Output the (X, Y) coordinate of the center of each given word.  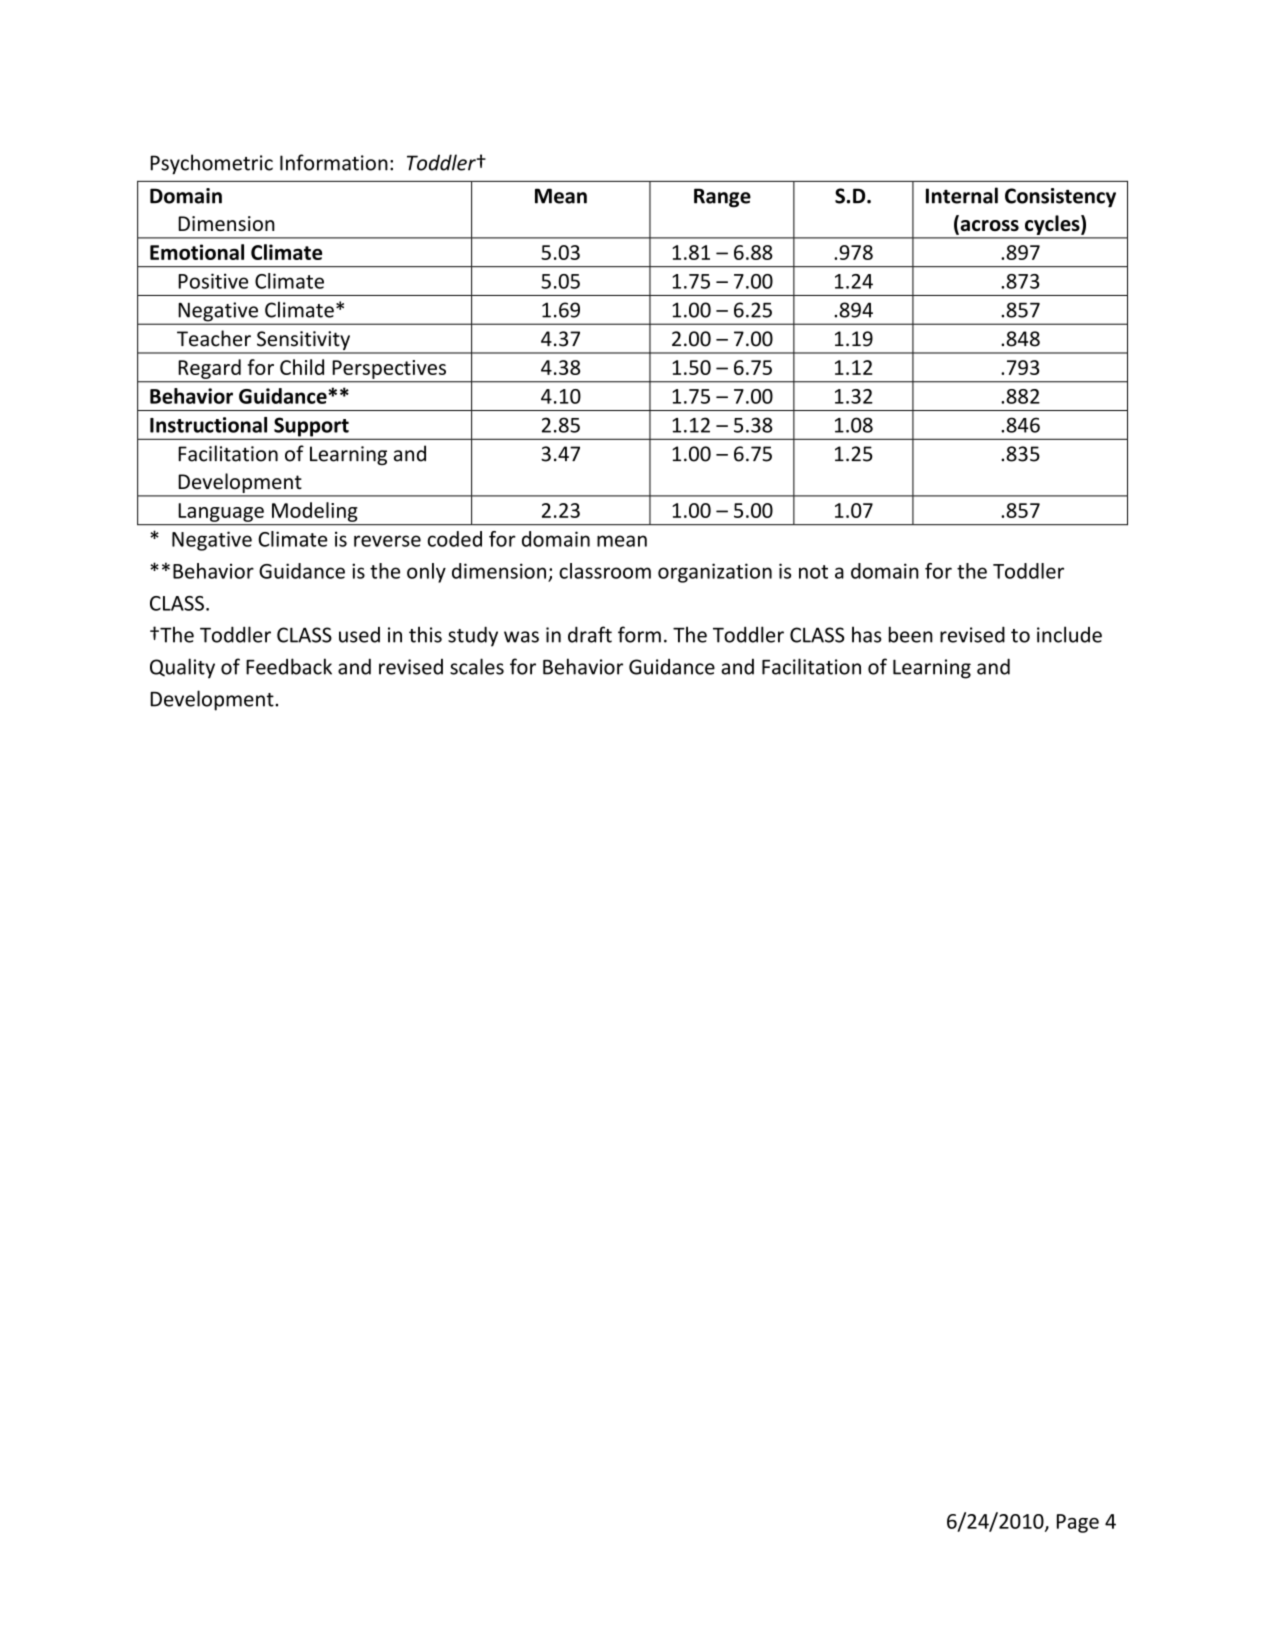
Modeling (314, 512)
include (1069, 634)
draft (590, 634)
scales (477, 666)
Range (722, 198)
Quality (182, 668)
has (867, 634)
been (911, 634)
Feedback (289, 666)
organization (715, 573)
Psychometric (211, 164)
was (521, 637)
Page (1078, 1523)
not (813, 572)
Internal (962, 195)
